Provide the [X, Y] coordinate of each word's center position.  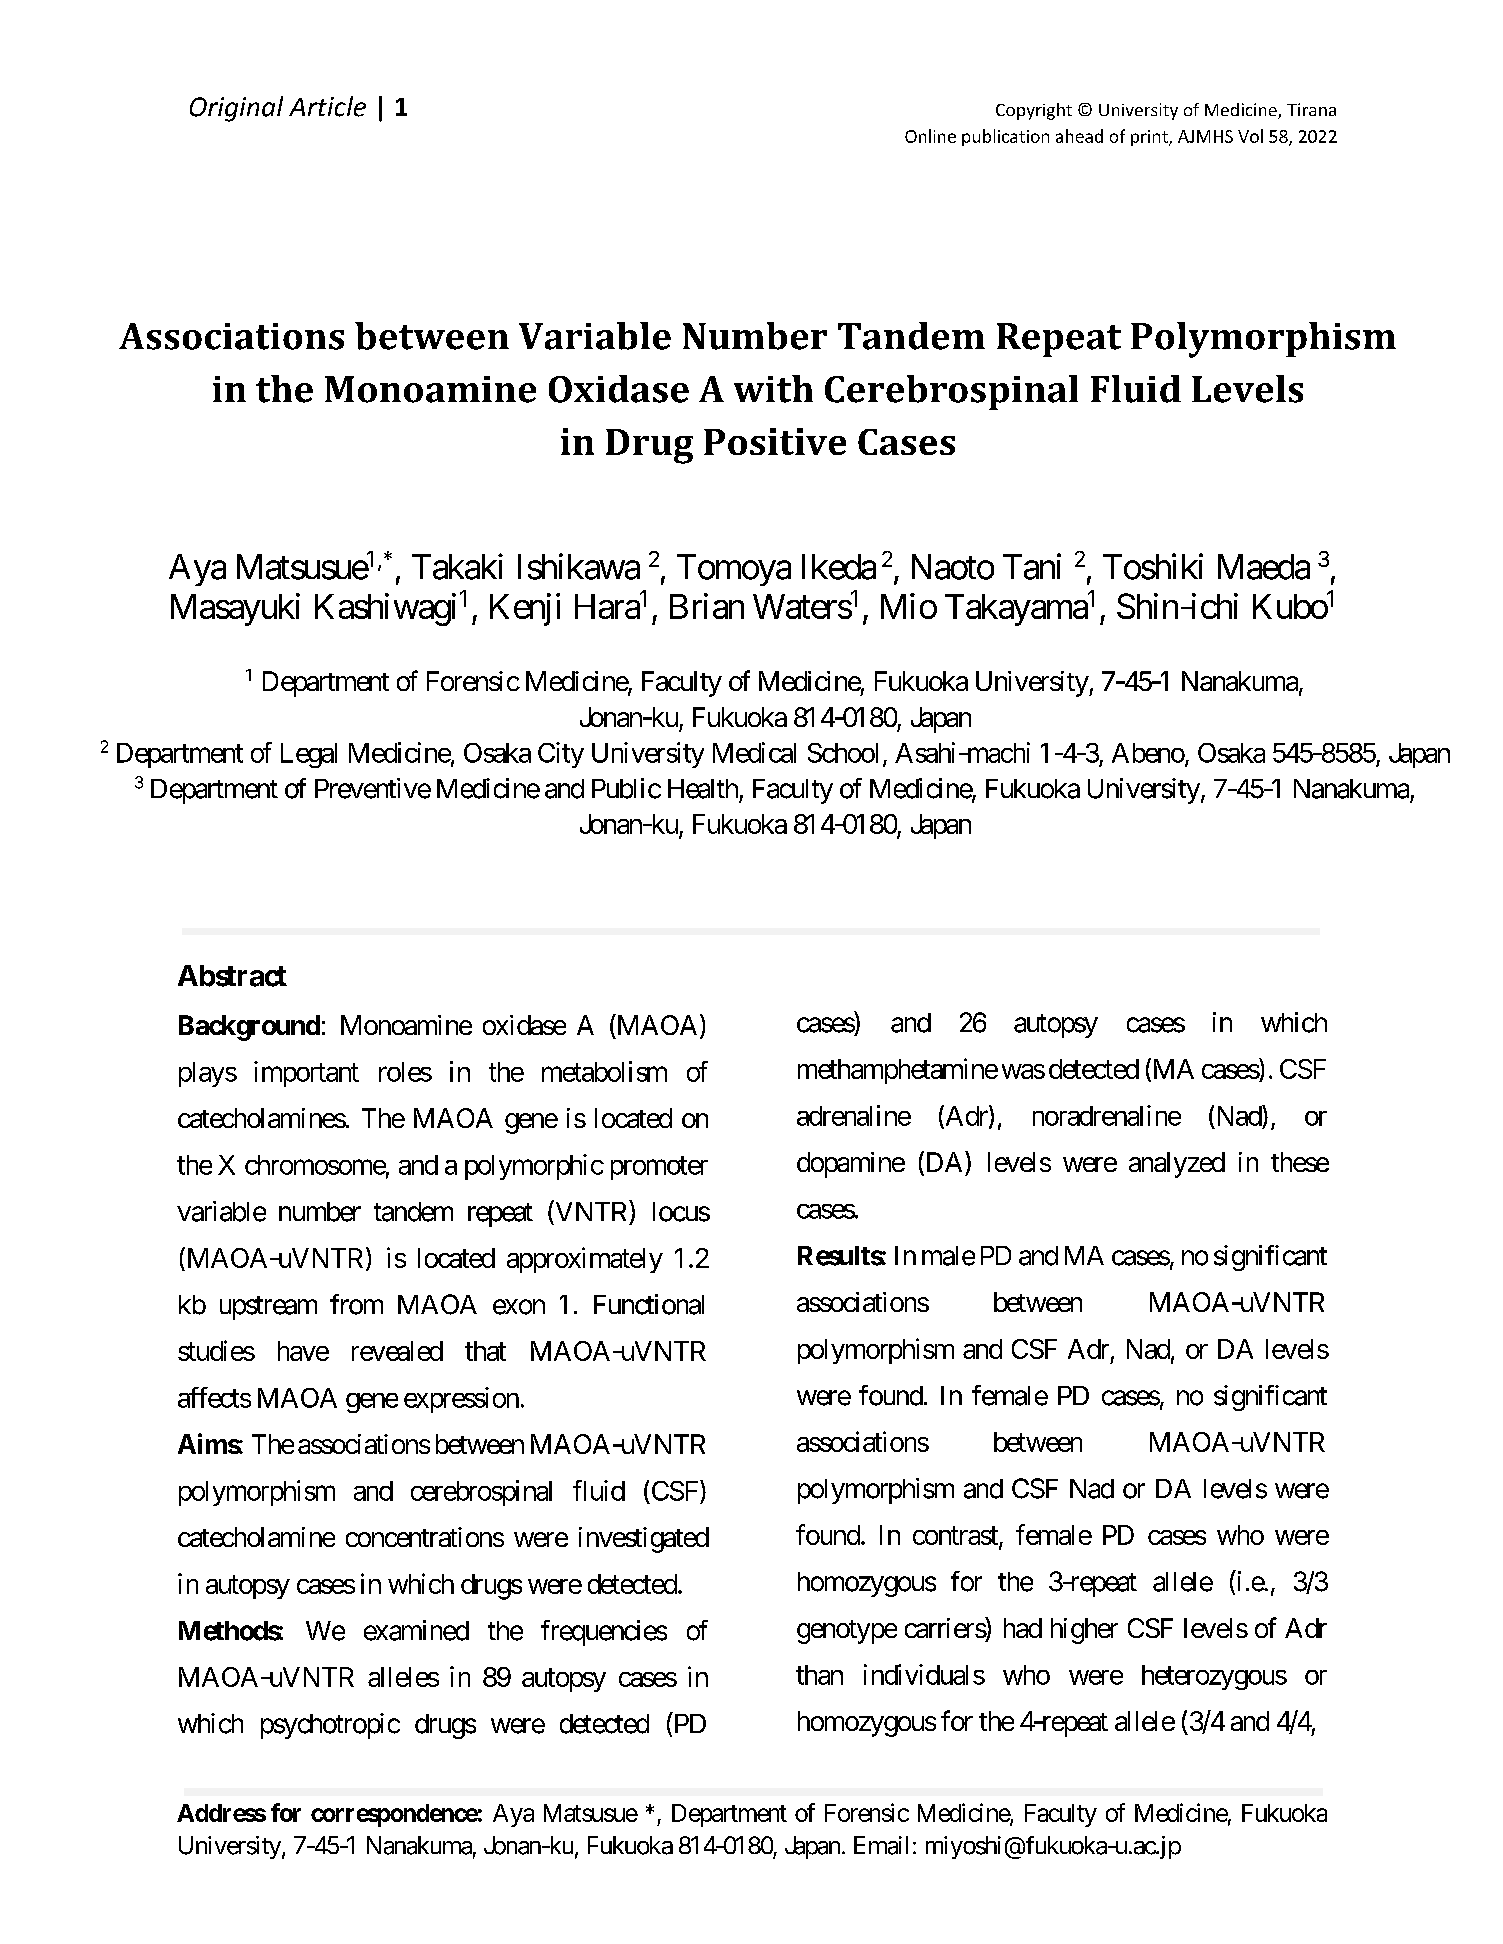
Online [930, 136]
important [306, 1074]
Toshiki [1153, 566]
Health [703, 789]
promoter [659, 1168]
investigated [644, 1540]
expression [461, 1400]
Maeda [1264, 567]
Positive [775, 441]
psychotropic [330, 1726]
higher [1084, 1631]
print [1150, 138]
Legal [309, 755]
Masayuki [235, 609]
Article [327, 106]
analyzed [1177, 1165]
